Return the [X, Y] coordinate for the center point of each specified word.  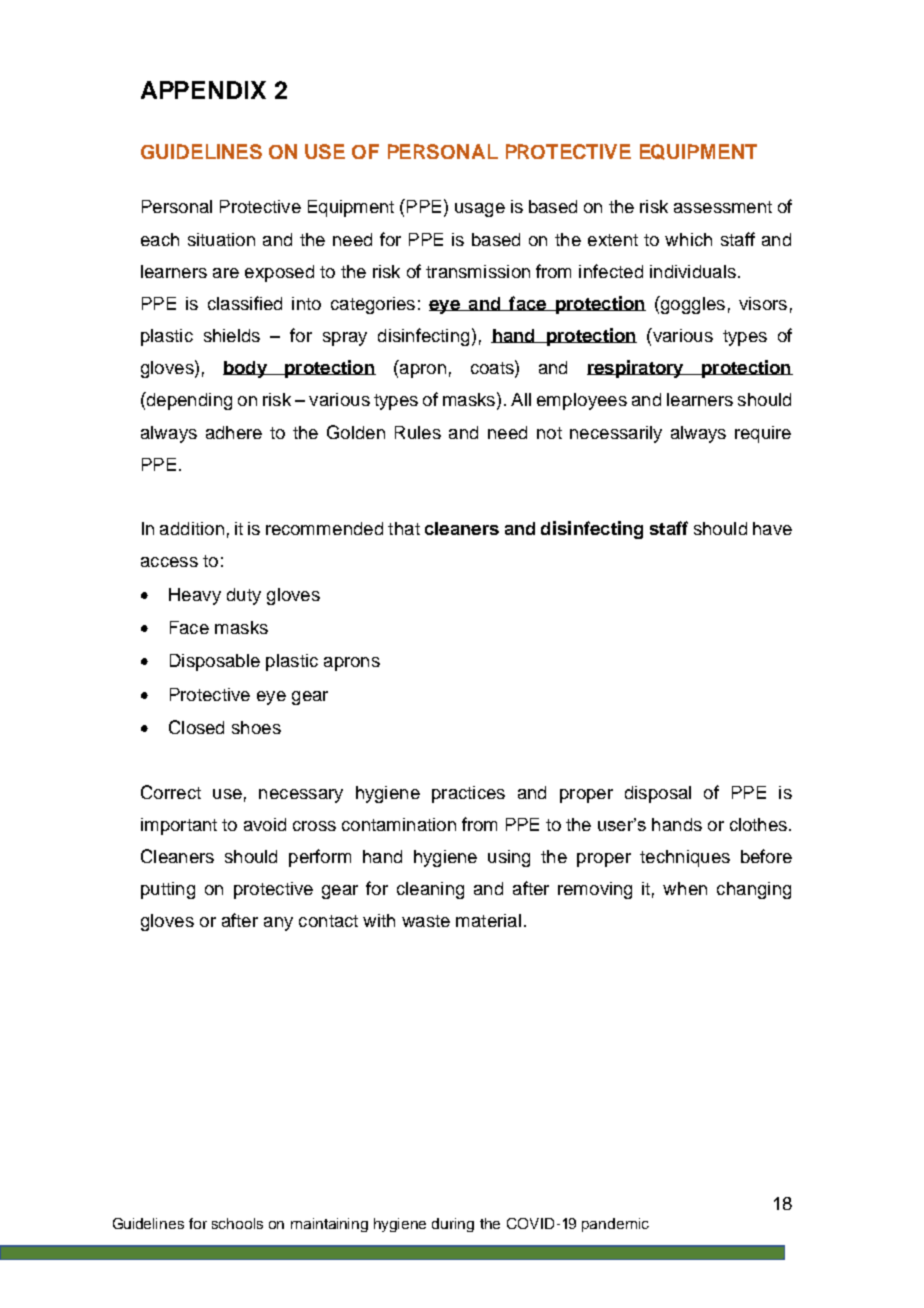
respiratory [636, 369]
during [453, 1225]
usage [480, 210]
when [685, 888]
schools [237, 1223]
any [278, 924]
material [488, 920]
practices [468, 794]
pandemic [615, 1225]
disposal [658, 794]
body [246, 369]
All [521, 399]
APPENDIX [203, 90]
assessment [723, 207]
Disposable [215, 662]
